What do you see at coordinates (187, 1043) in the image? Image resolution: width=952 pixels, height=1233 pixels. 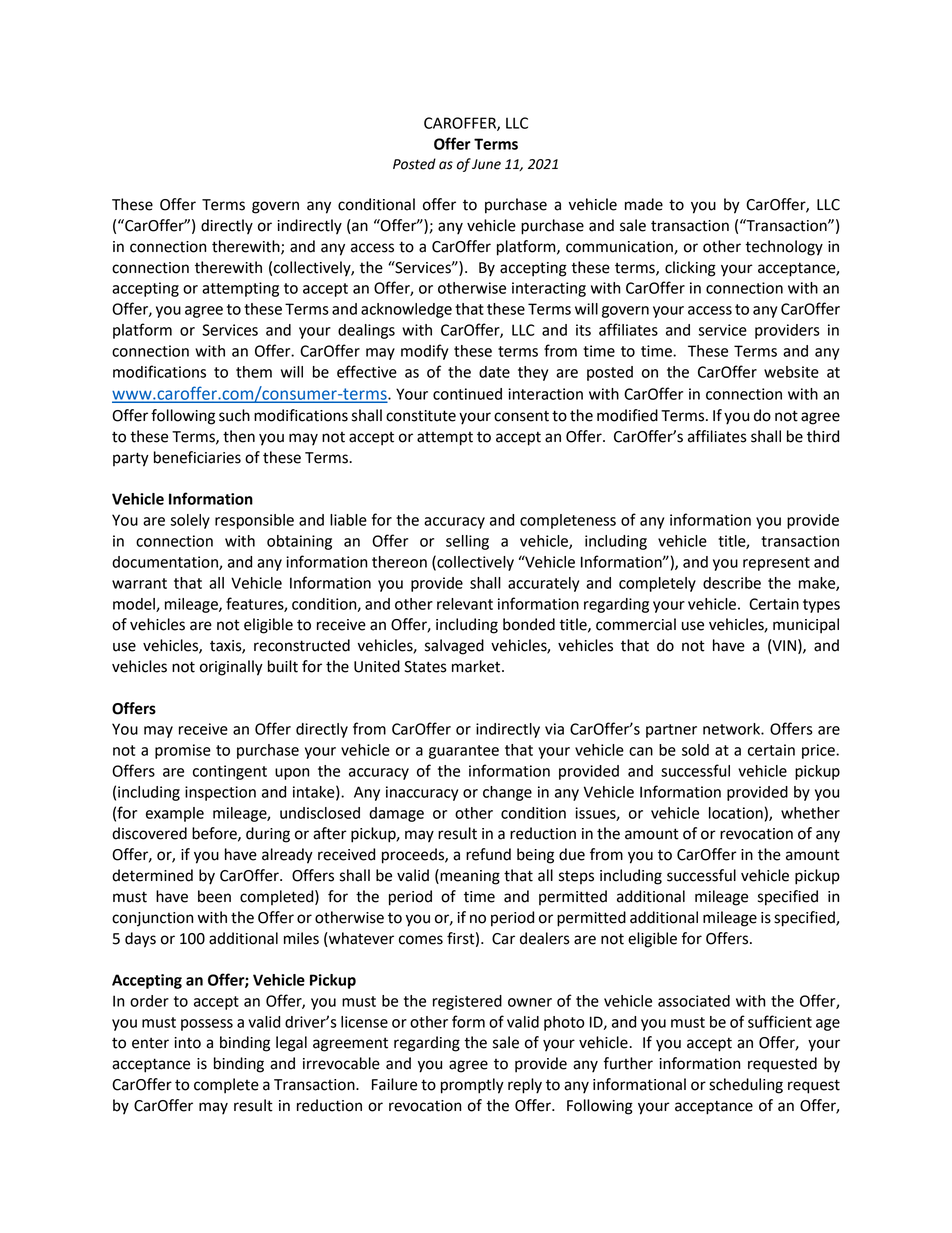 I see `into` at bounding box center [187, 1043].
